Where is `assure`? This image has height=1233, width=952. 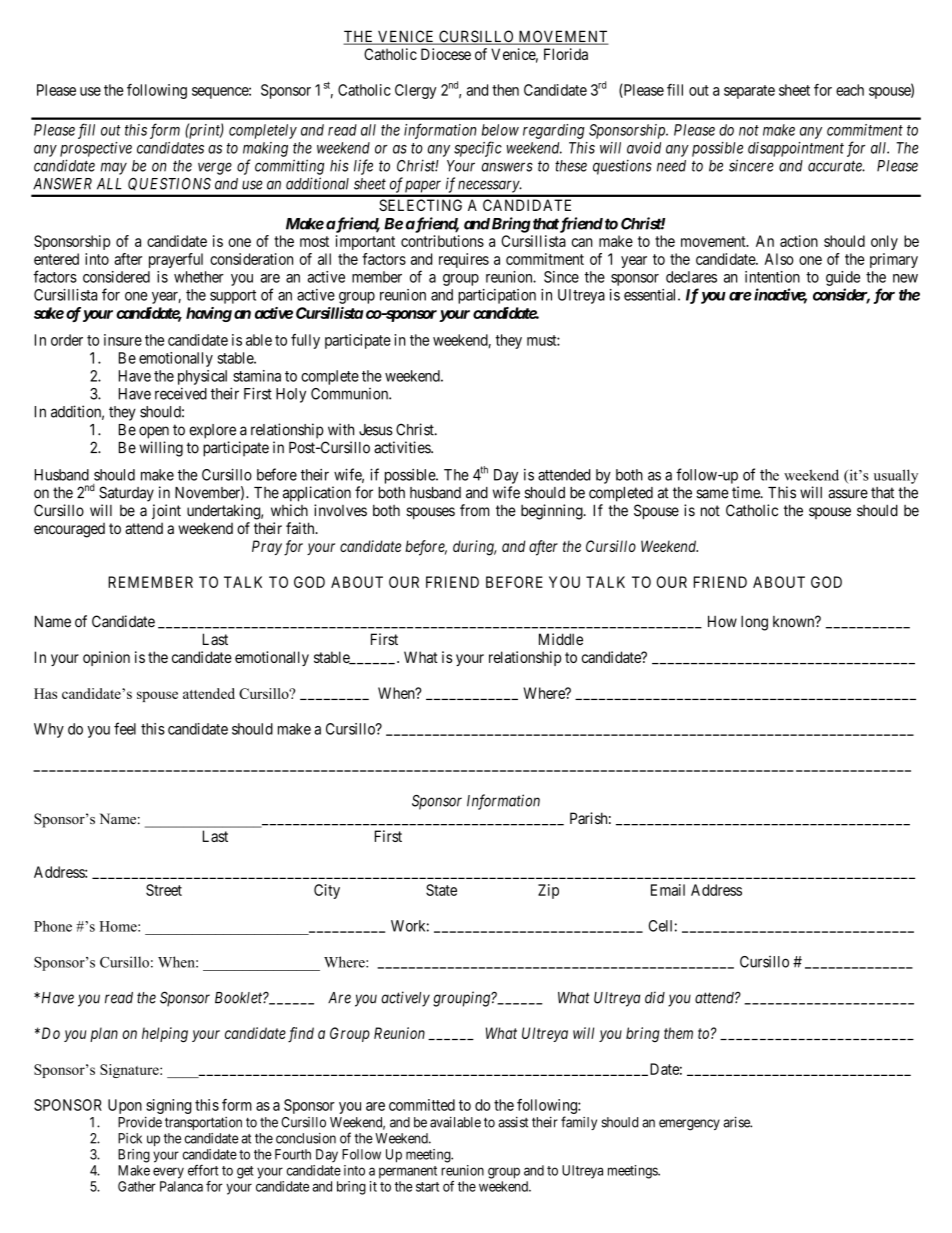 assure is located at coordinates (848, 494).
